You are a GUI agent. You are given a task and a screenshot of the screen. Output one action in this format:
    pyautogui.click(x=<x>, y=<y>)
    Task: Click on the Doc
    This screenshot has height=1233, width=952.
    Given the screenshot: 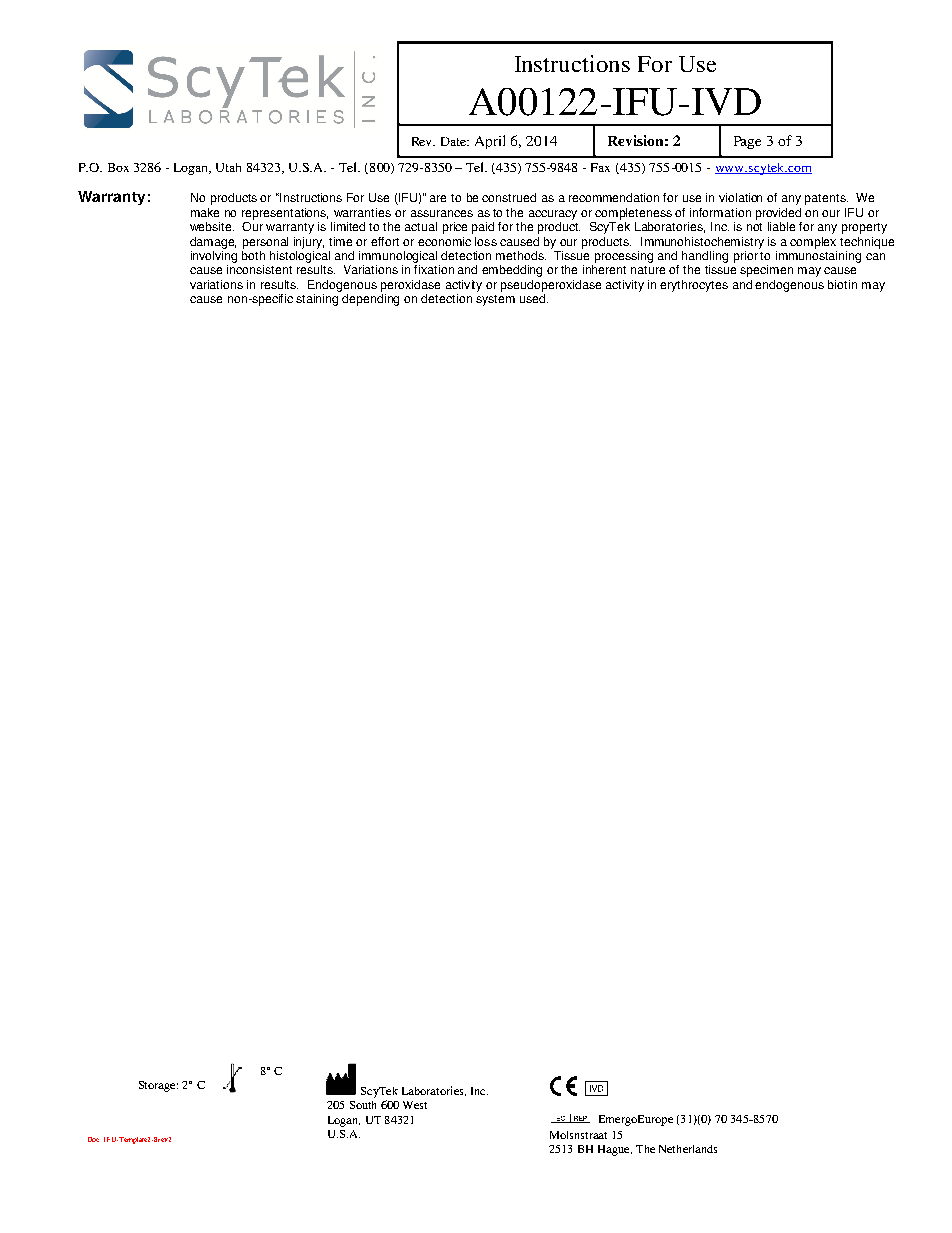 What is the action you would take?
    pyautogui.click(x=93, y=1139)
